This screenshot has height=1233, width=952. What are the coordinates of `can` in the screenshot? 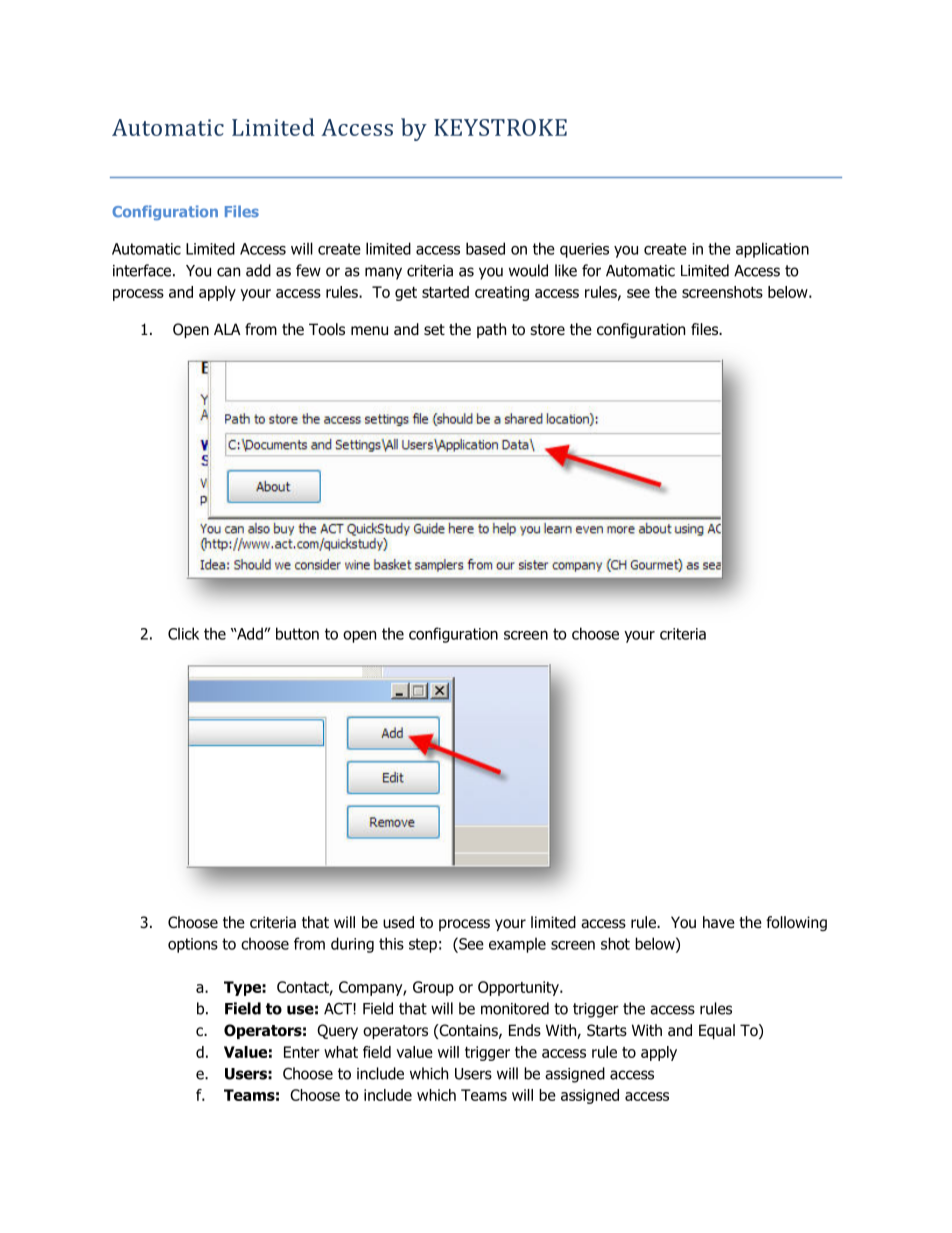 It's located at (228, 272).
